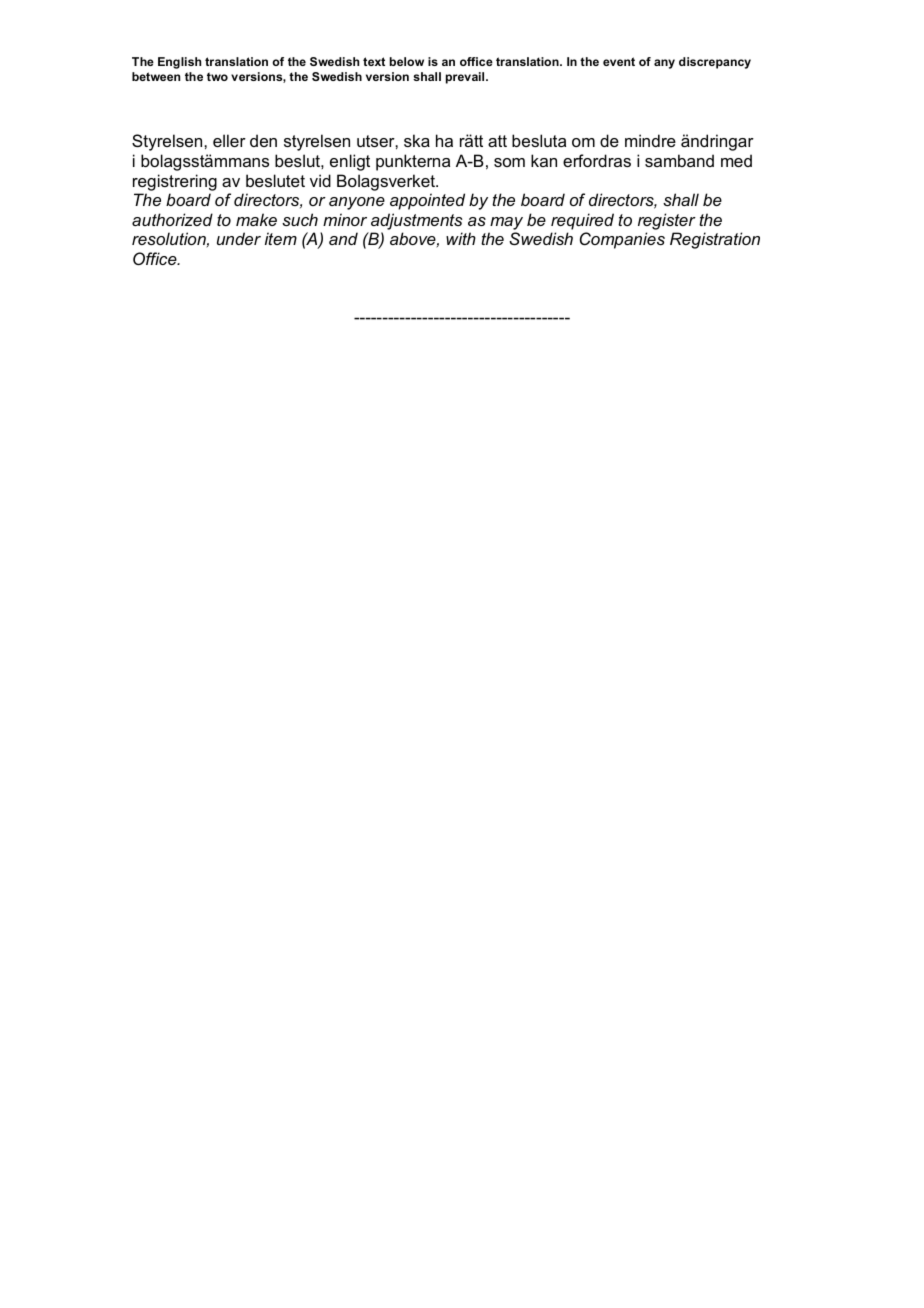 The width and height of the image is (924, 1308). I want to click on mindre, so click(650, 140).
